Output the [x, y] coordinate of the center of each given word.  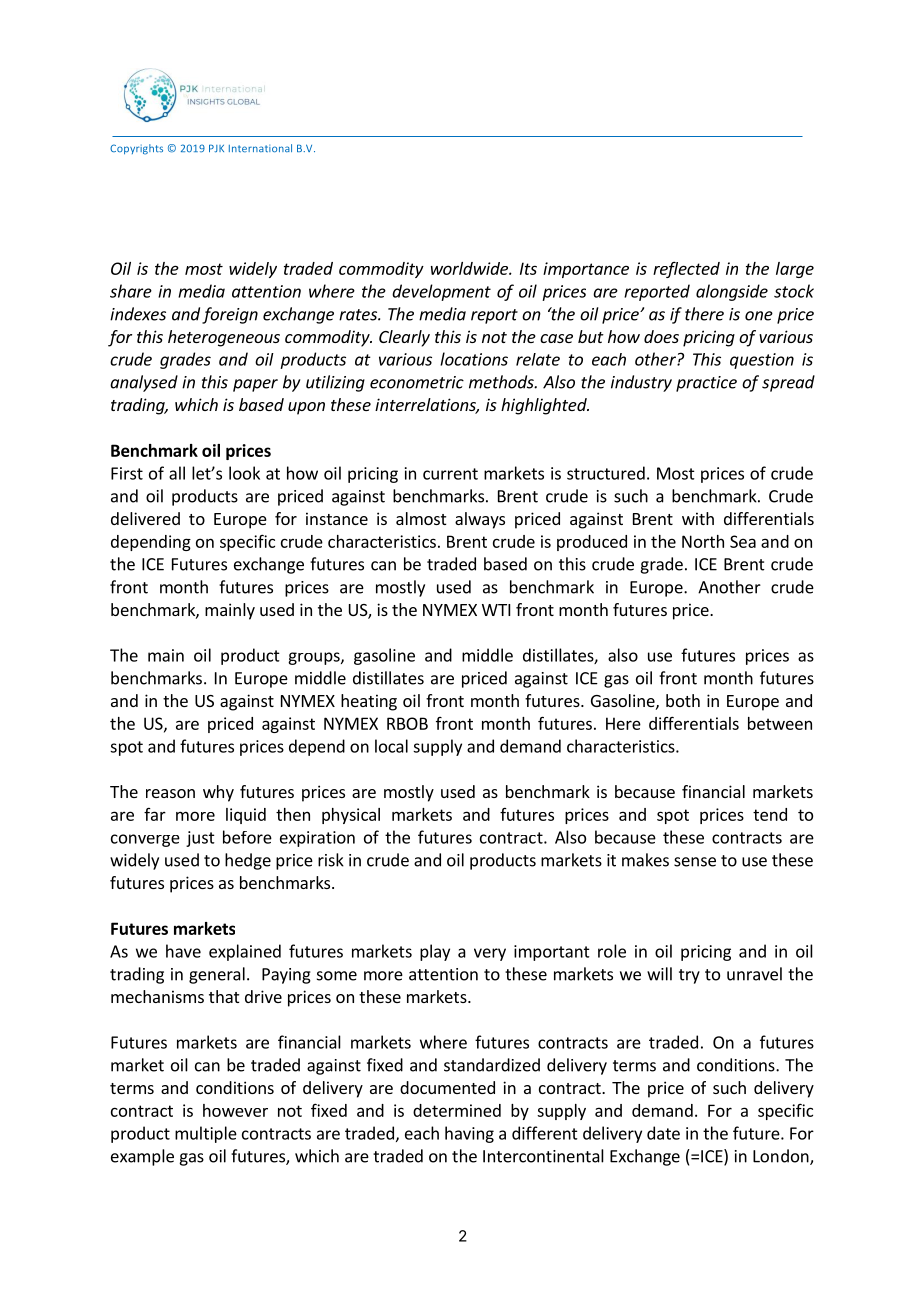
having [469, 1134]
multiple [206, 1134]
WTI [496, 610]
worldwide [470, 268]
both [683, 700]
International [260, 148]
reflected [686, 269]
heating [369, 702]
